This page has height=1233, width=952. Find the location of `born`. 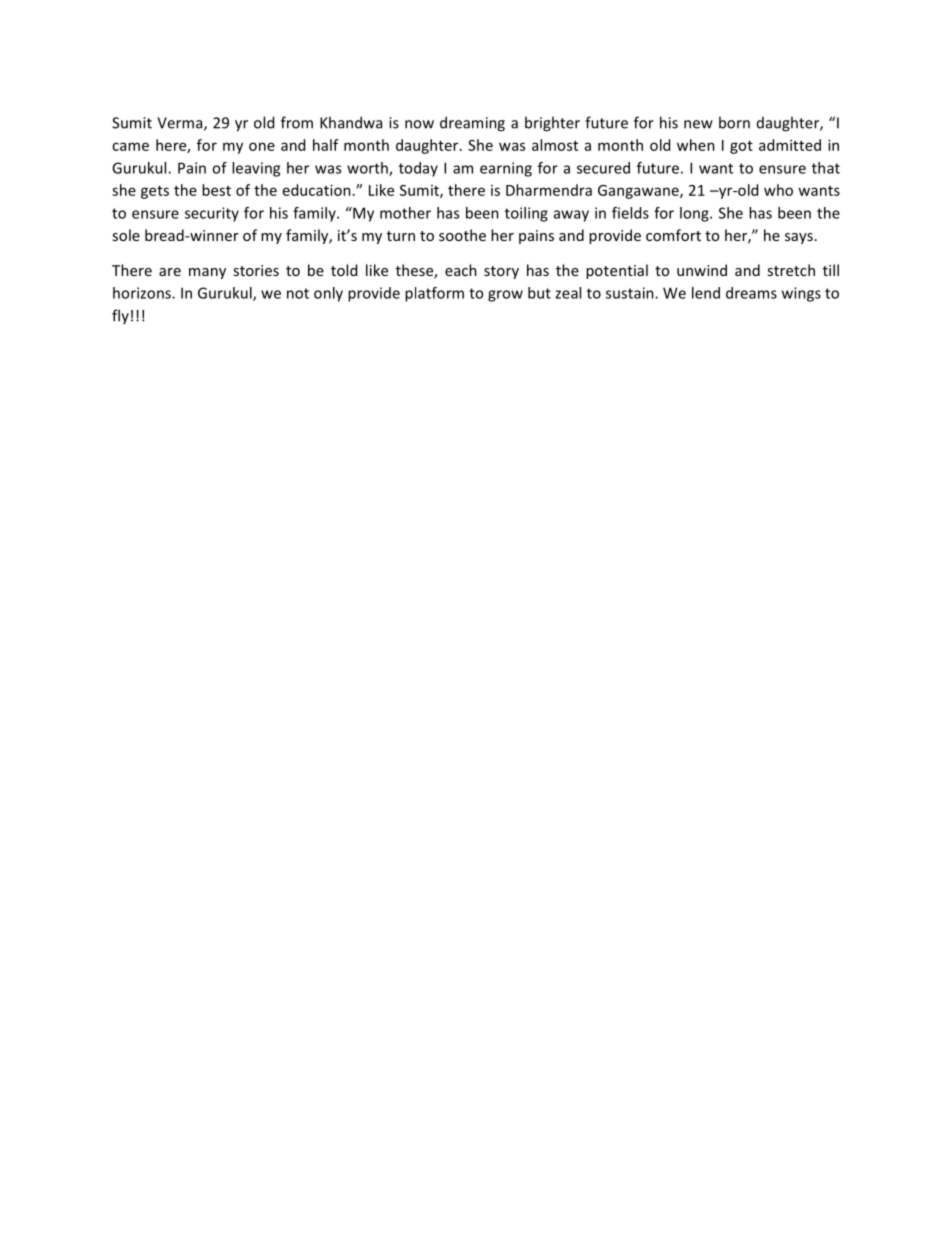

born is located at coordinates (734, 122).
